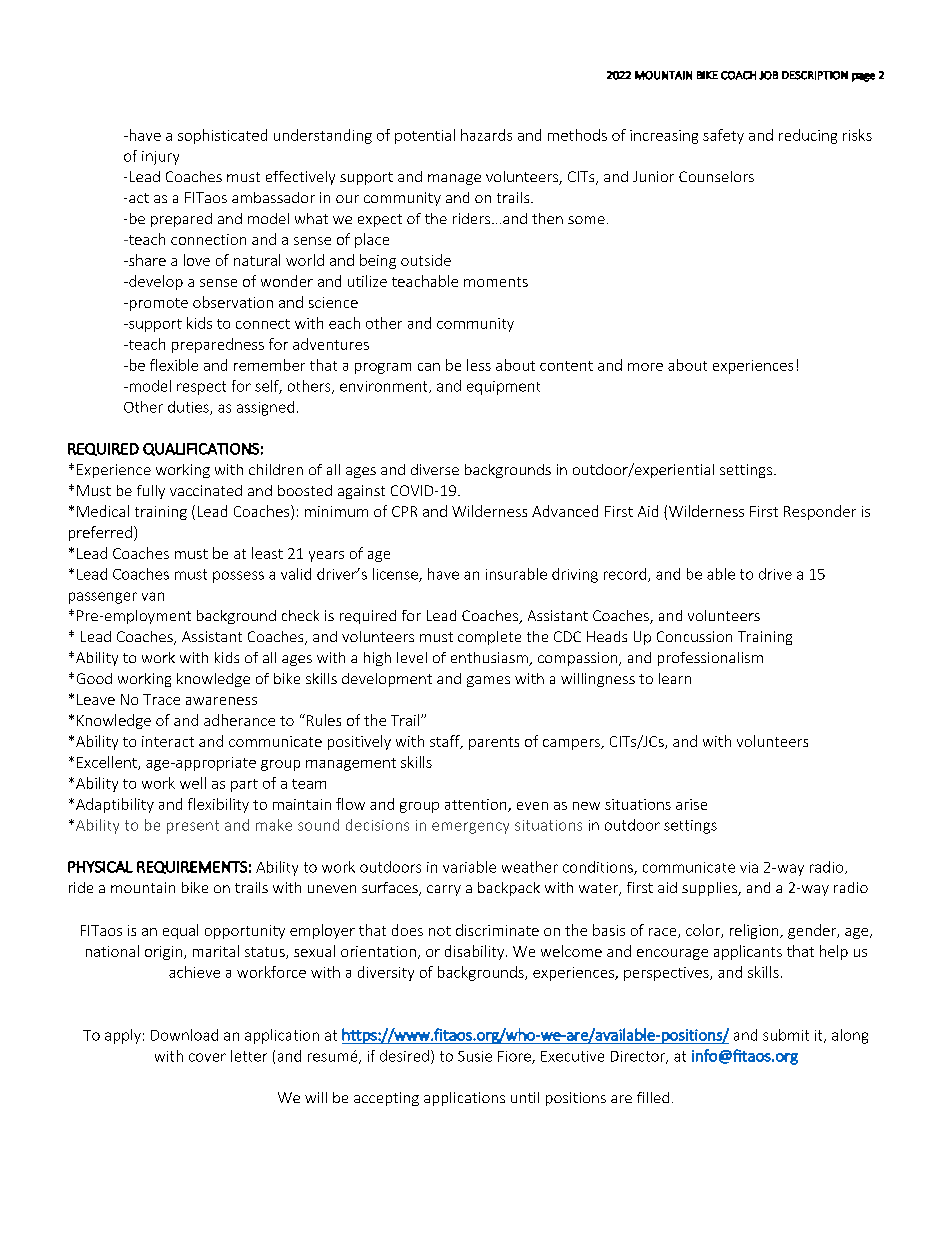 This screenshot has width=952, height=1233. I want to click on hazards, so click(486, 135).
